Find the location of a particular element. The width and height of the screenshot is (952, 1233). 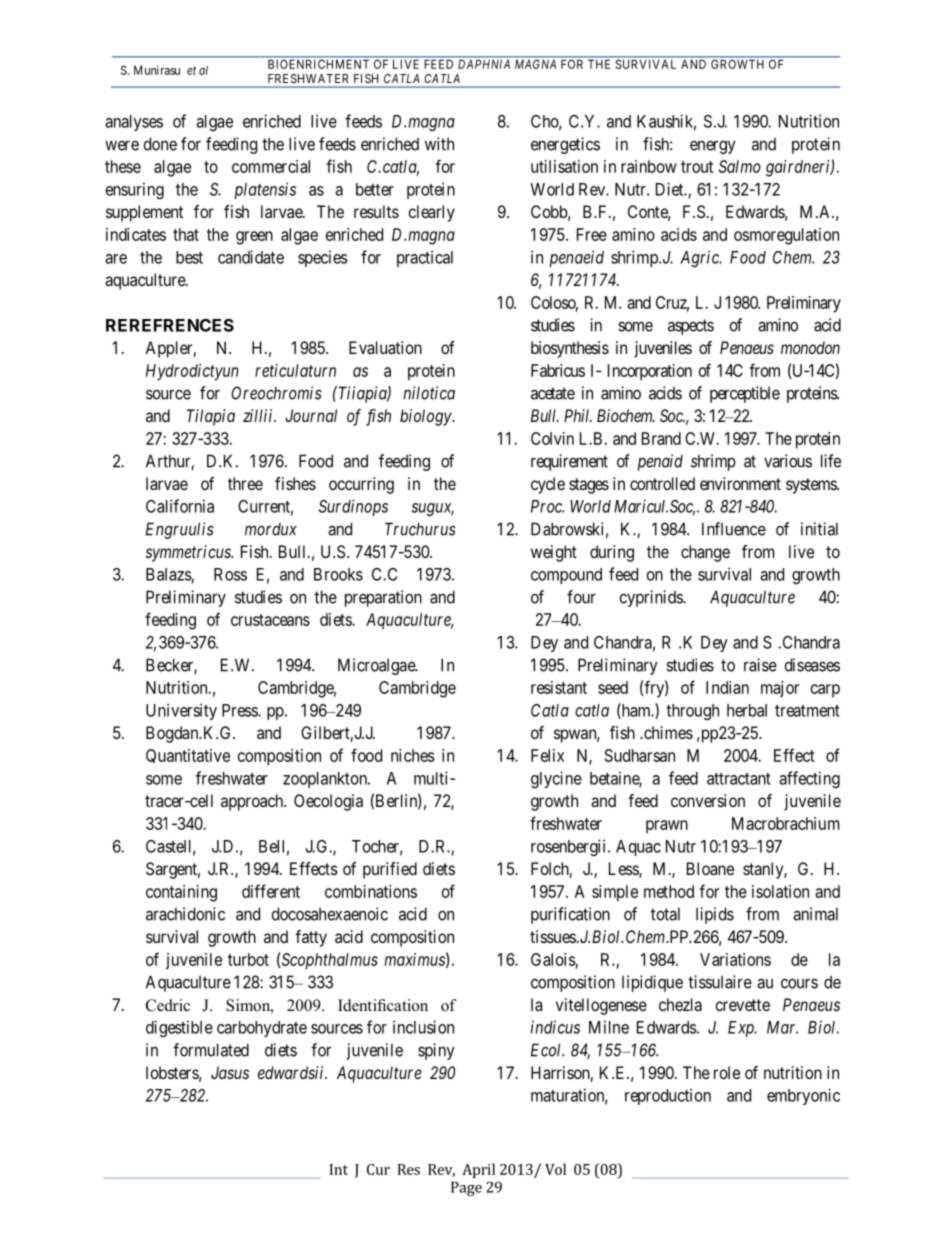

perceptible is located at coordinates (745, 394).
